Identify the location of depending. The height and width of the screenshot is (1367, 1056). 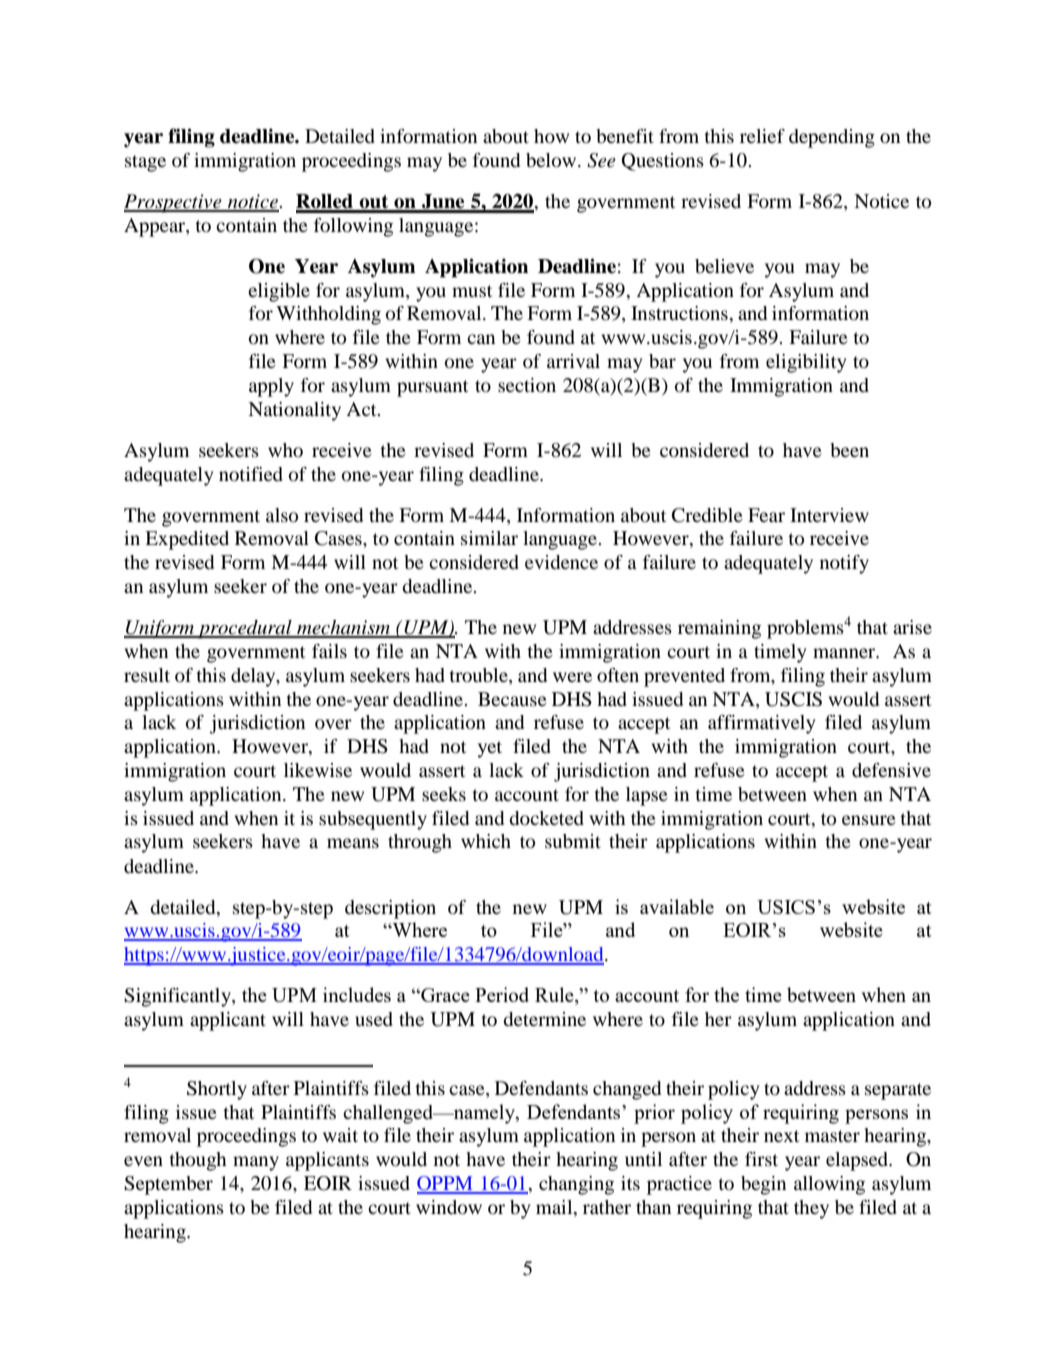
(832, 138).
